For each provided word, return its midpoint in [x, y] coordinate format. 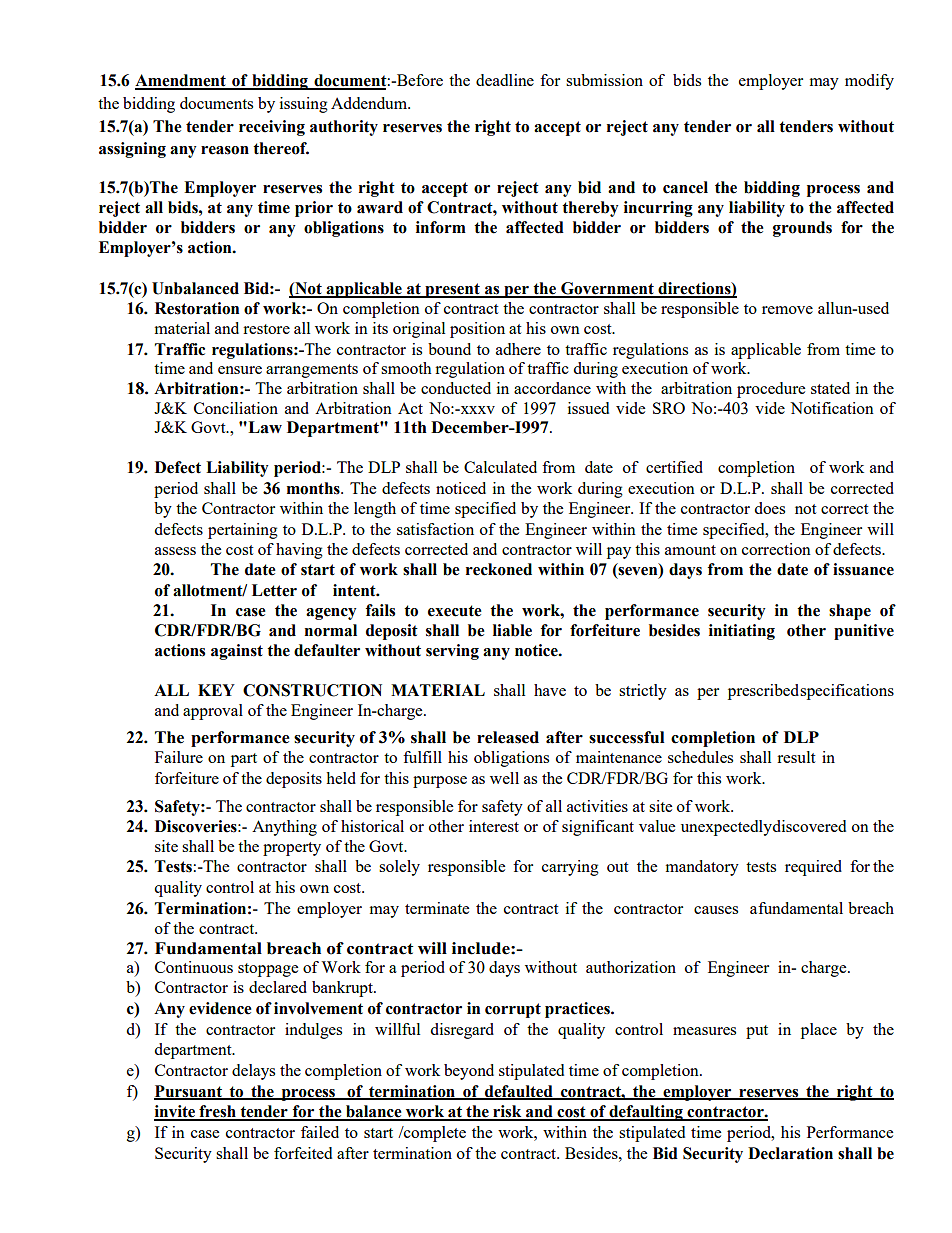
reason [225, 150]
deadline [505, 80]
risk [507, 1112]
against [237, 652]
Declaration [790, 1153]
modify [869, 82]
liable [512, 630]
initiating [742, 632]
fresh [217, 1112]
